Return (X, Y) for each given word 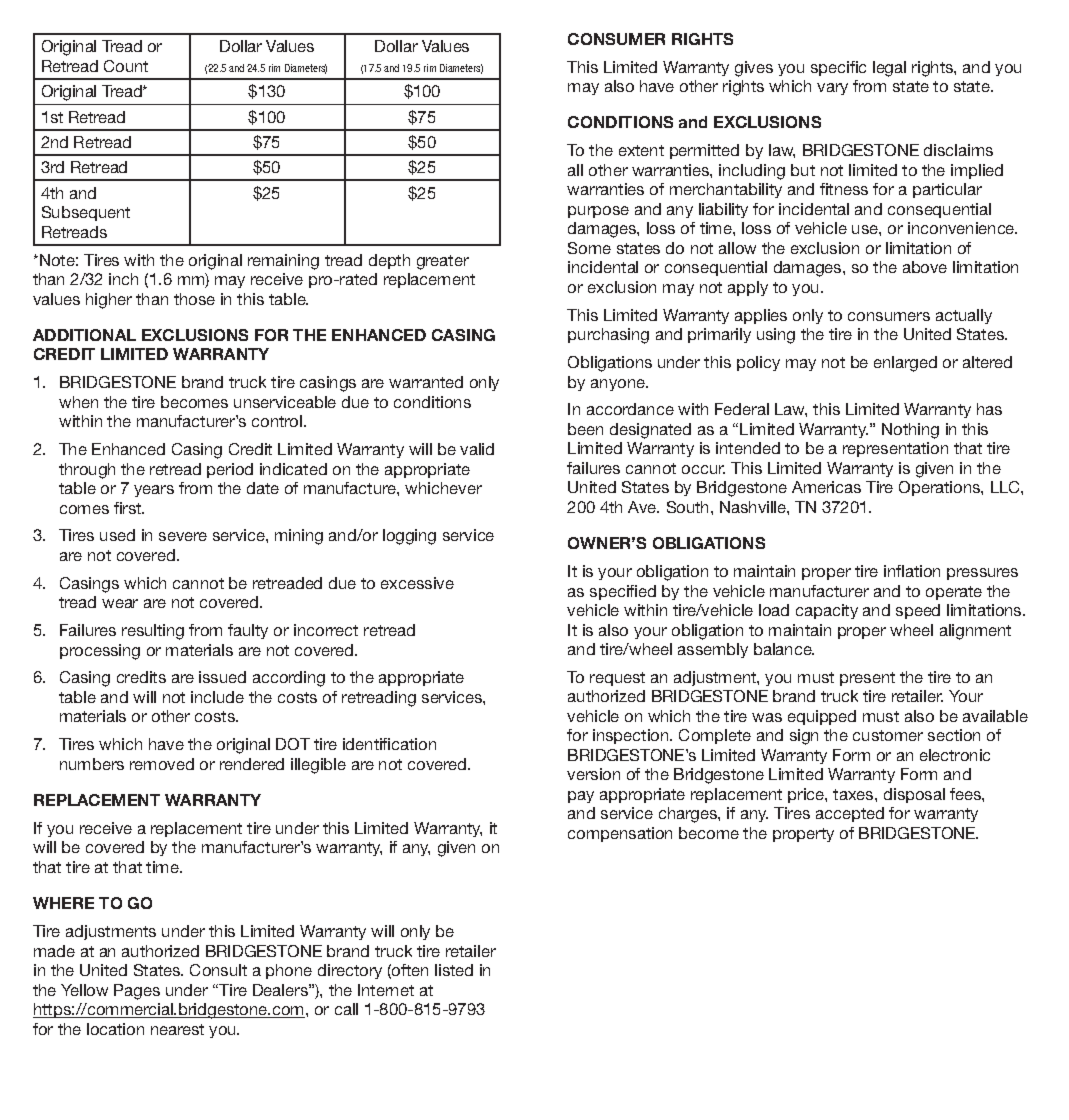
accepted (850, 814)
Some (589, 248)
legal (889, 69)
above (925, 267)
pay (581, 797)
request (617, 679)
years (154, 491)
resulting (153, 632)
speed (918, 611)
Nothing (910, 431)
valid (477, 449)
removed (162, 764)
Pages (137, 992)
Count (126, 66)
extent (641, 150)
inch (123, 279)
